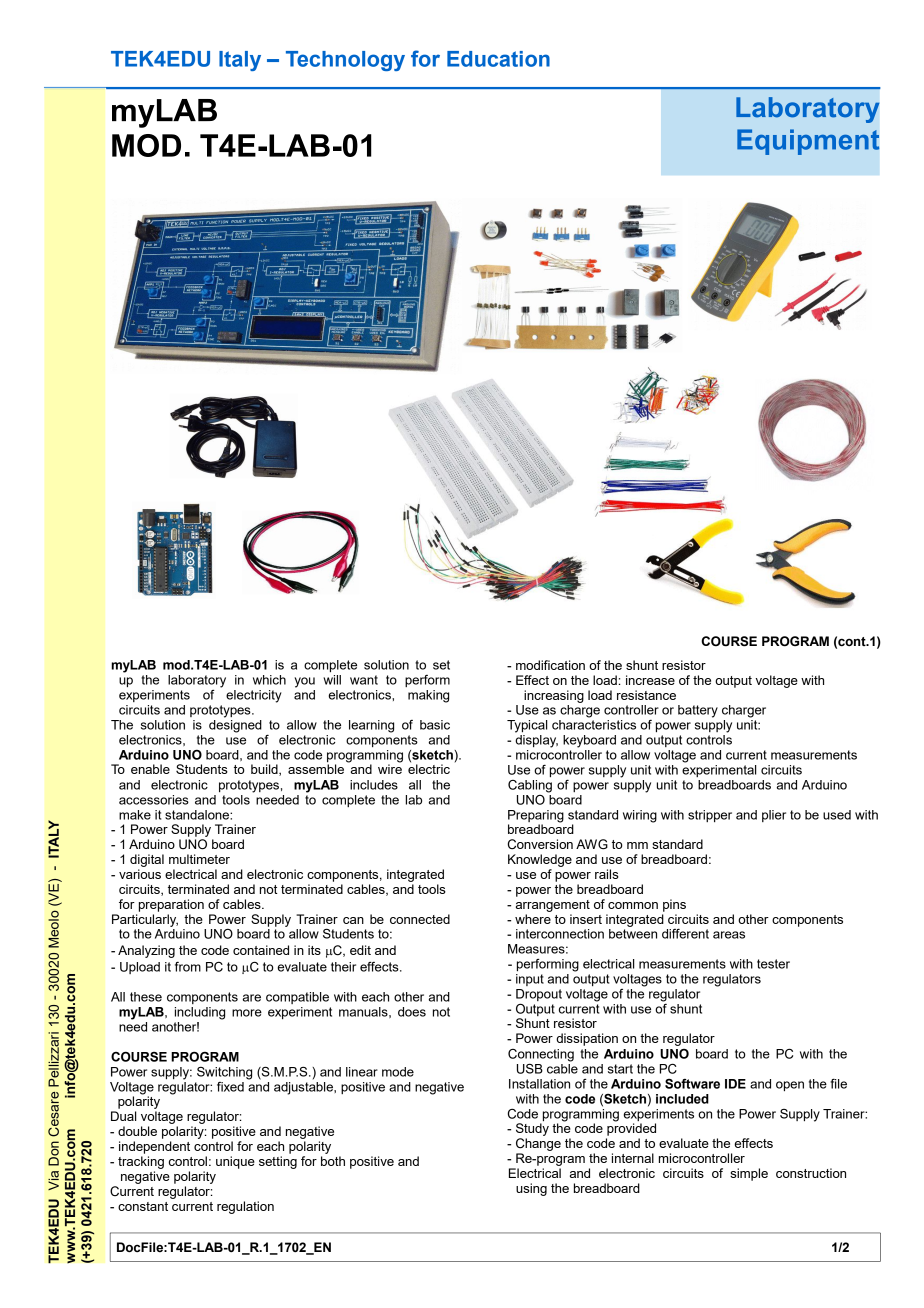 This screenshot has width=924, height=1308. What do you see at coordinates (498, 59) in the screenshot?
I see `Education` at bounding box center [498, 59].
